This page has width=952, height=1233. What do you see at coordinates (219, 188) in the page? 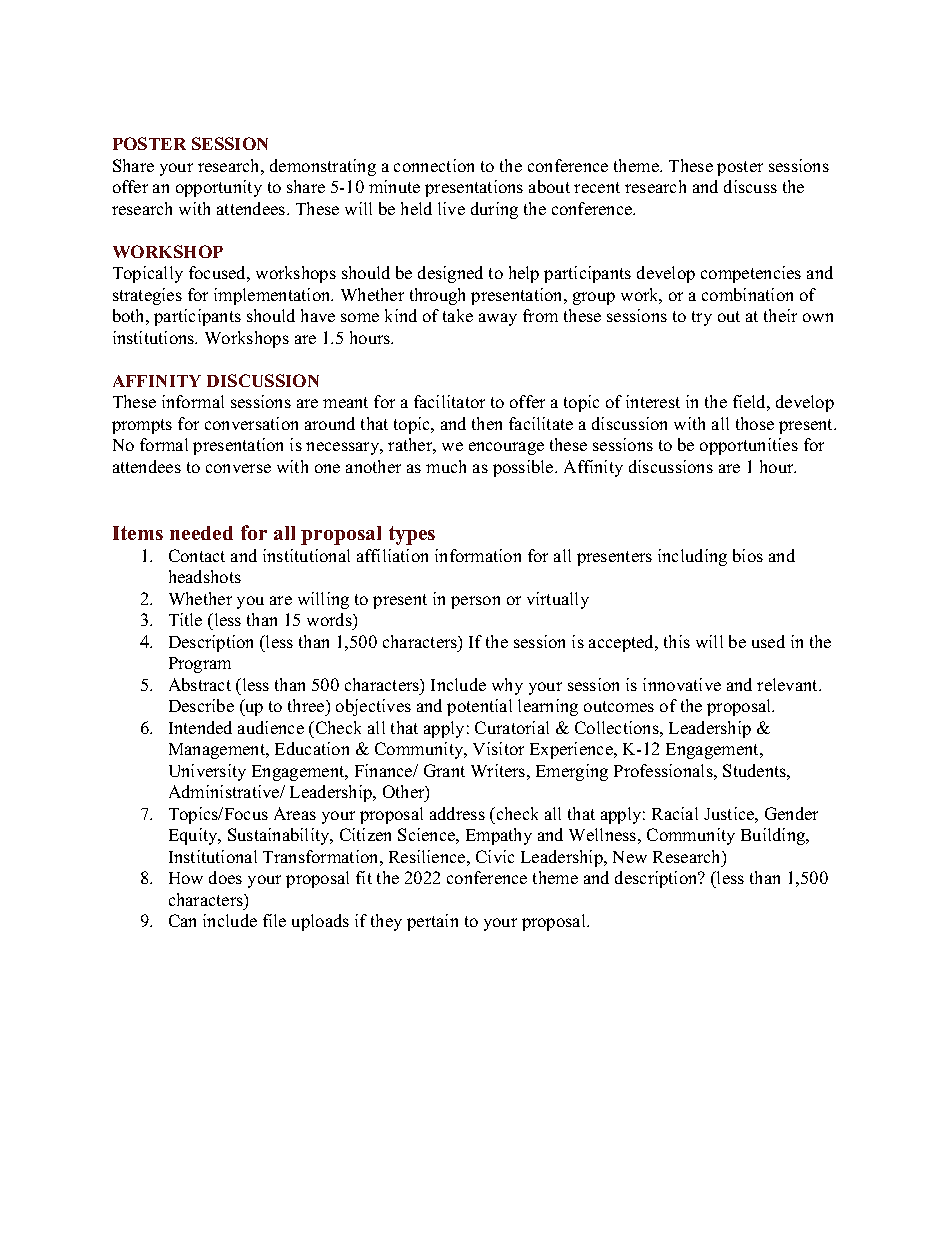
I see `opportunity` at bounding box center [219, 188].
